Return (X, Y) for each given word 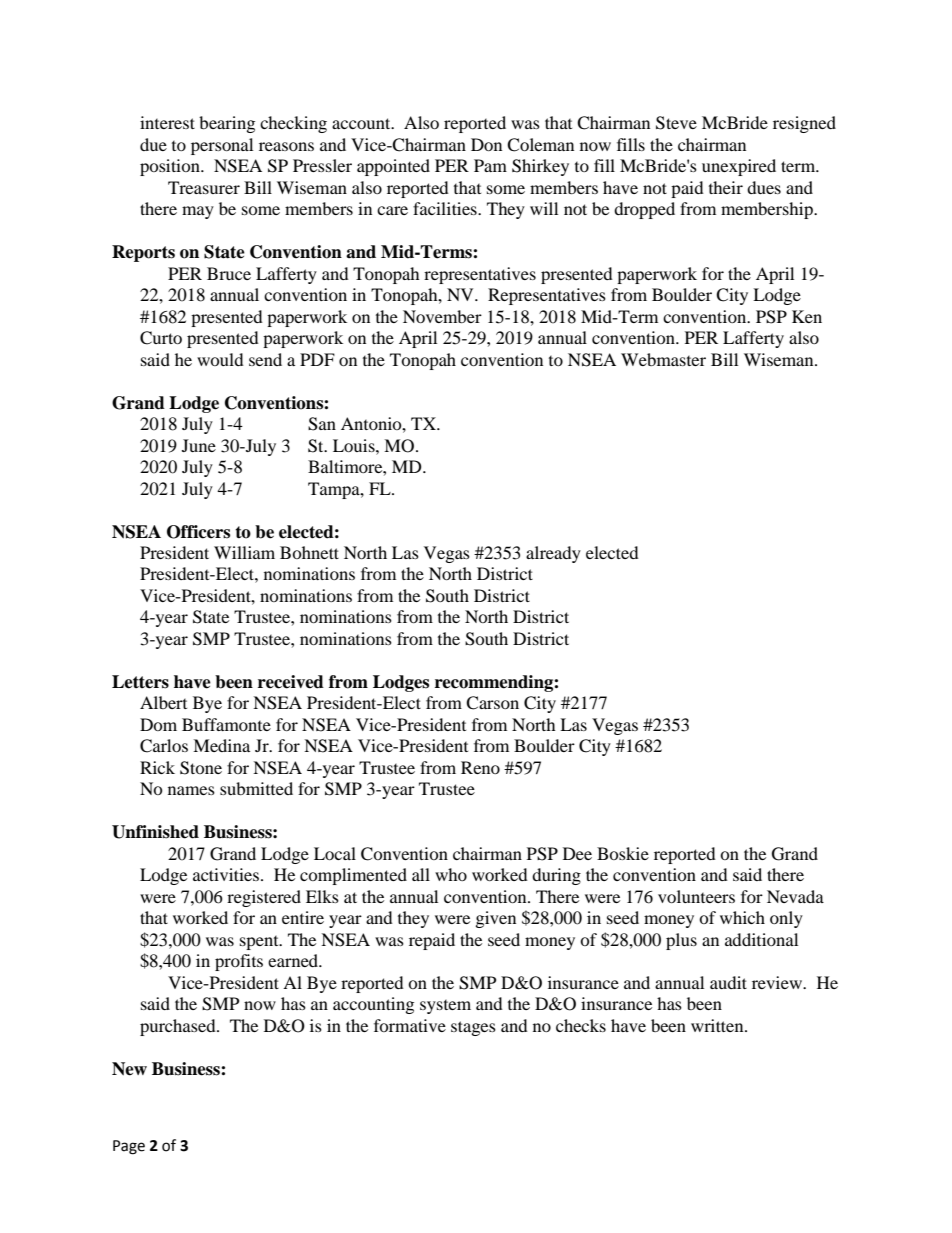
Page (129, 1147)
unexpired (739, 167)
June (199, 445)
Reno (480, 767)
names (191, 790)
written (718, 1025)
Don (486, 144)
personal (222, 146)
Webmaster (663, 359)
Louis (355, 445)
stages (473, 1028)
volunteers (696, 896)
